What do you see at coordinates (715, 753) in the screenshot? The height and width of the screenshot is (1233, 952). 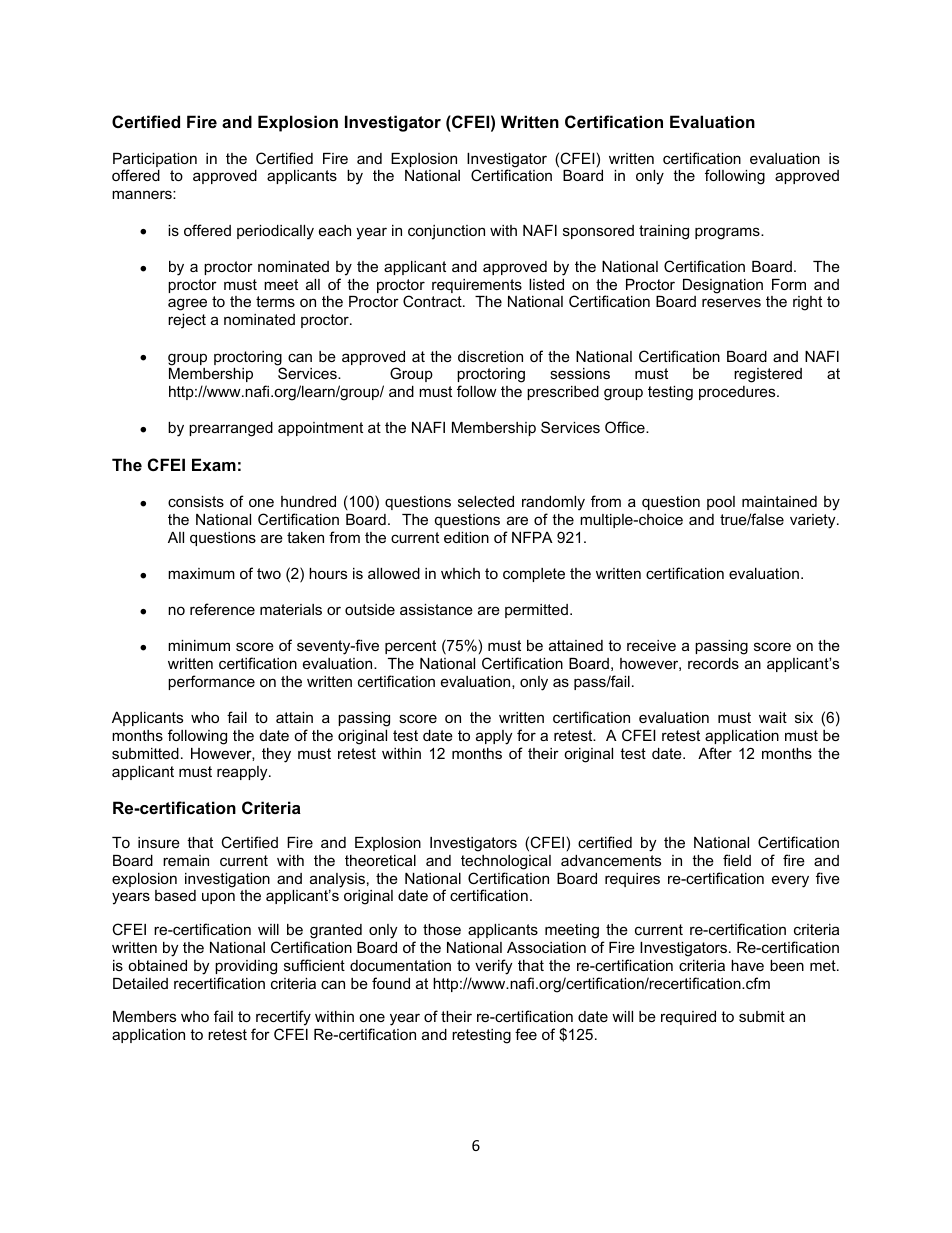 I see `After` at bounding box center [715, 753].
